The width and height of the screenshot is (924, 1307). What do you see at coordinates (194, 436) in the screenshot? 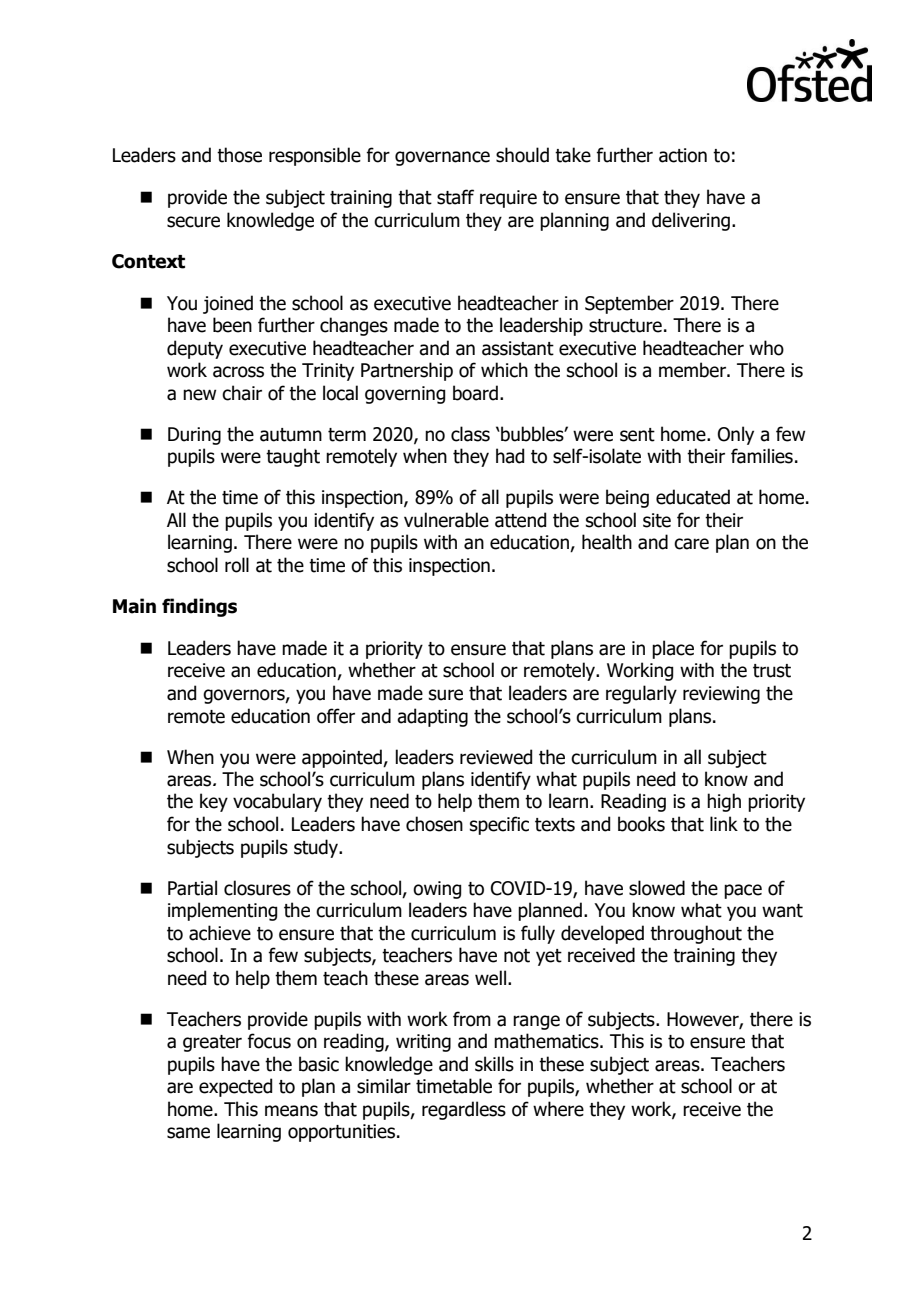
I see `During` at bounding box center [194, 436].
